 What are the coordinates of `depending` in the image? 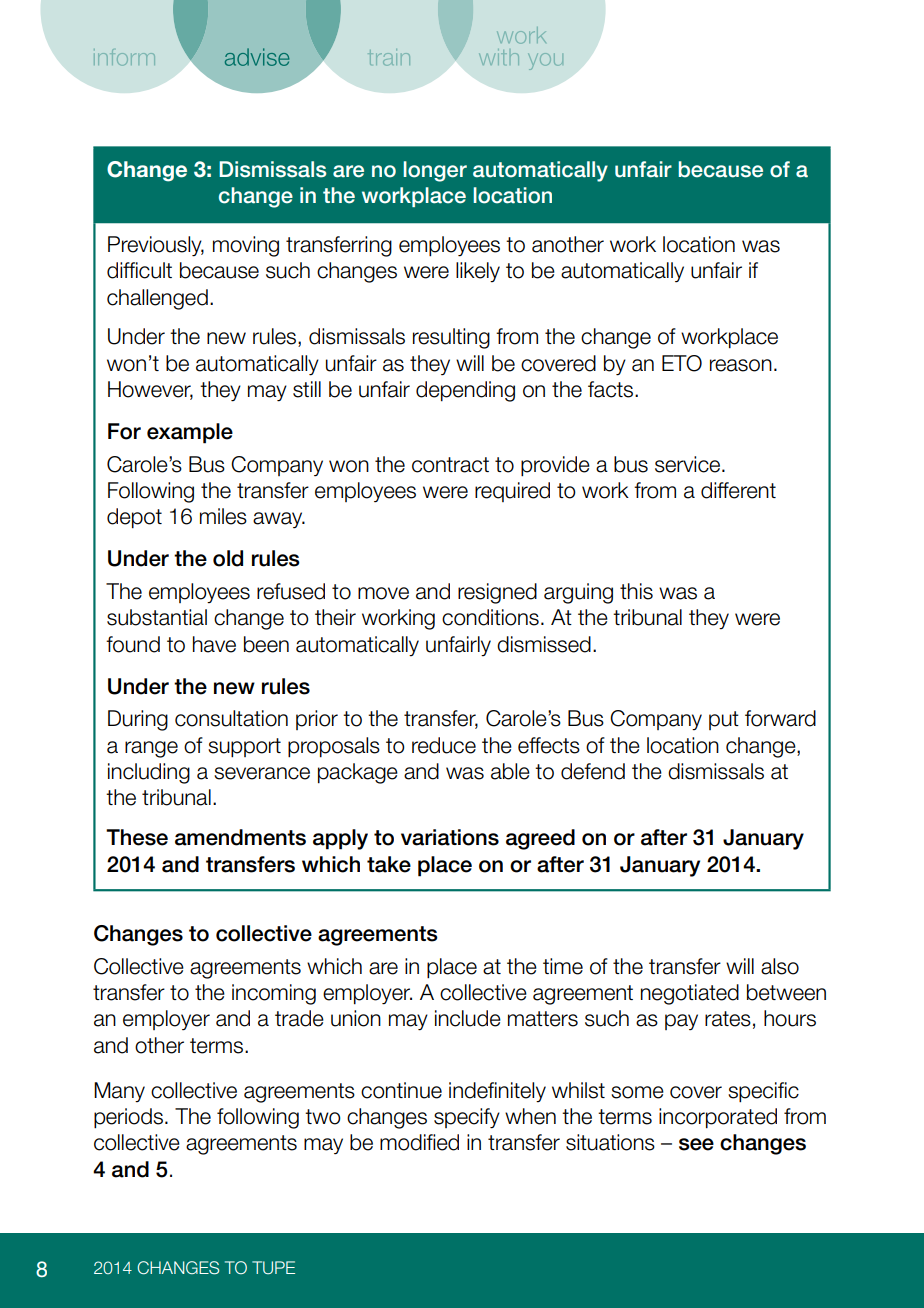 It's located at (465, 391).
